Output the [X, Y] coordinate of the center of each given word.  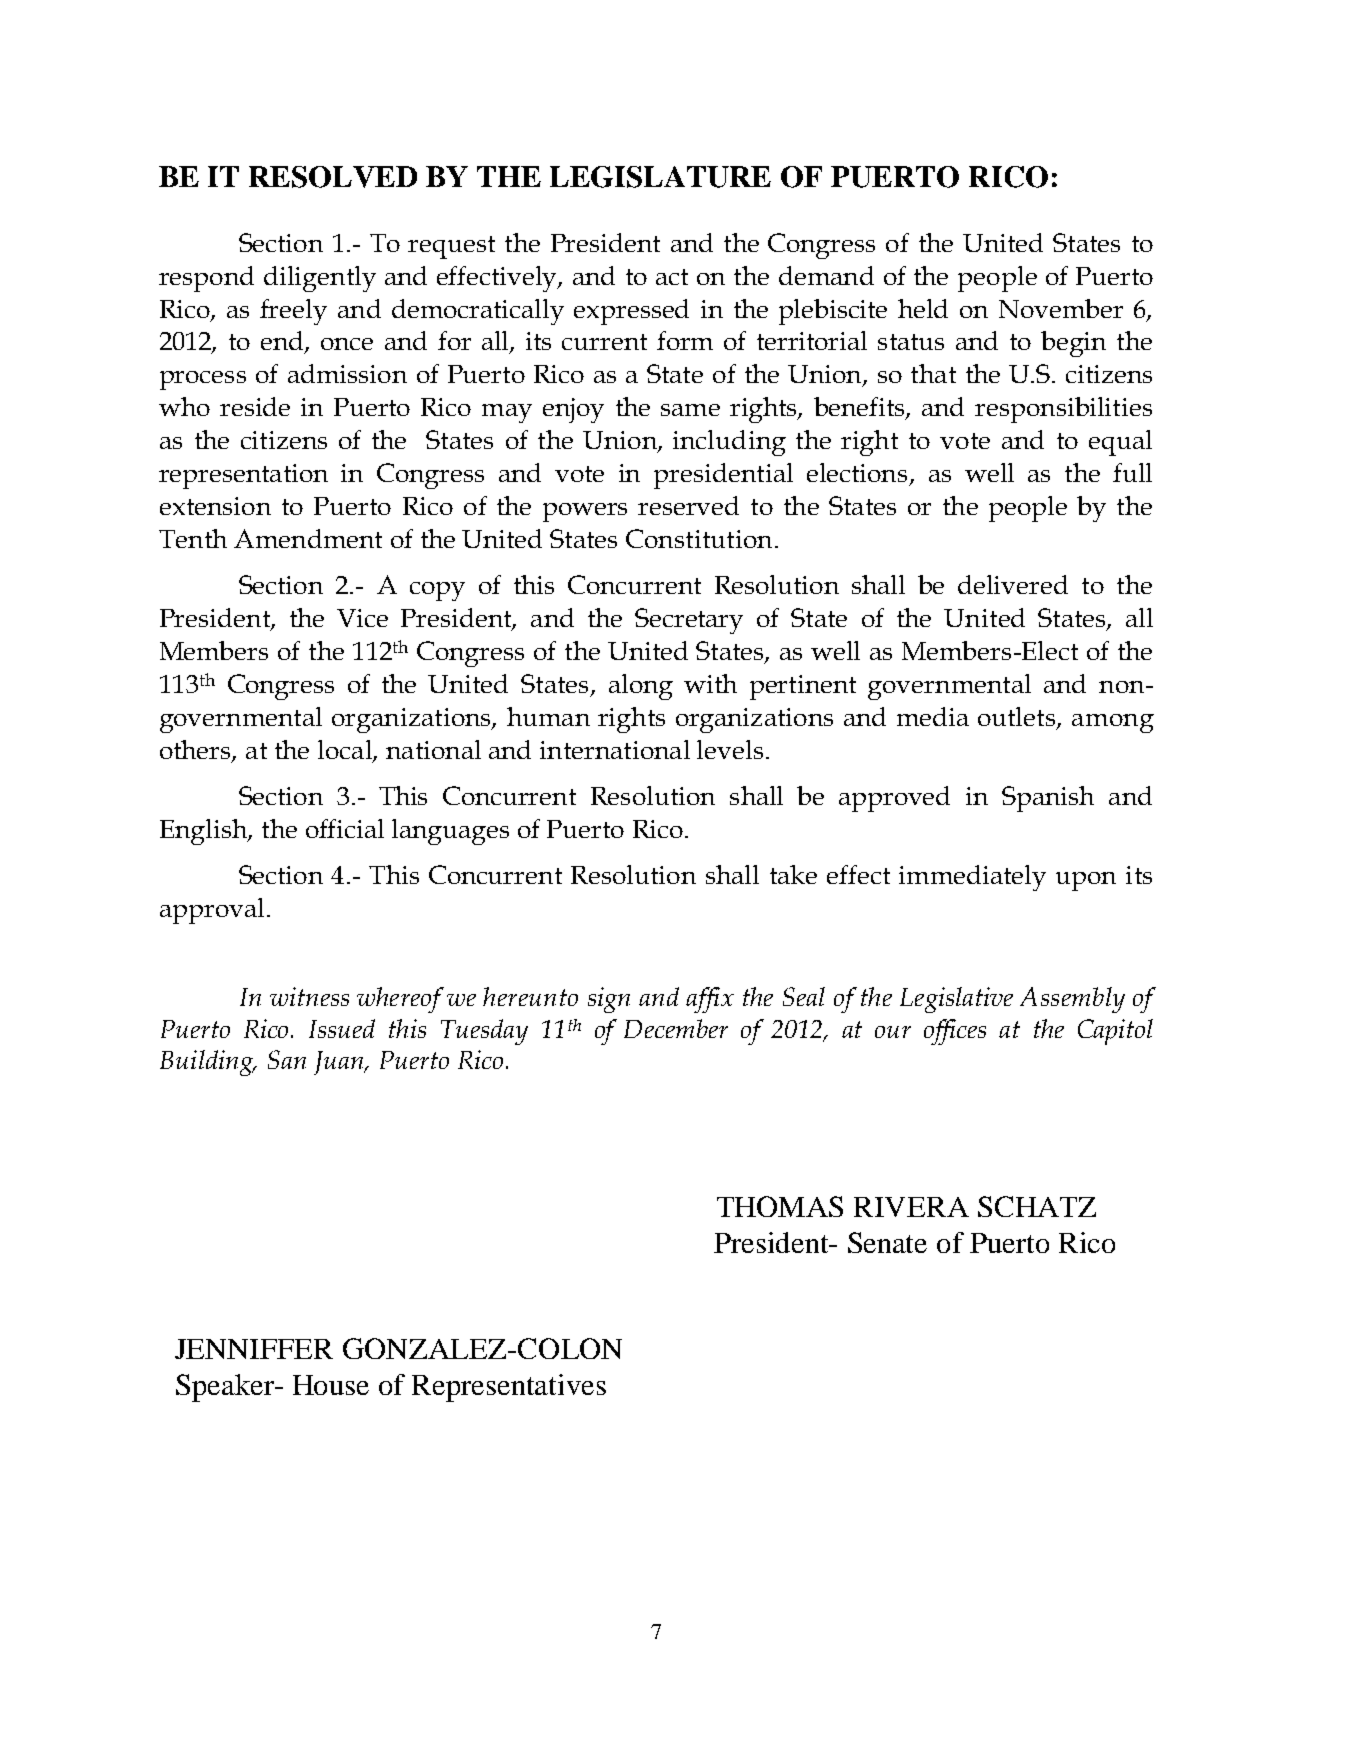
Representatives [509, 1388]
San [287, 1059]
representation [243, 476]
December [676, 1028]
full [1132, 472]
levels [730, 749]
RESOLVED [333, 177]
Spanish [1048, 799]
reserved [688, 505]
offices [955, 1032]
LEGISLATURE [660, 177]
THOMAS [780, 1206]
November [1061, 308]
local [346, 751]
